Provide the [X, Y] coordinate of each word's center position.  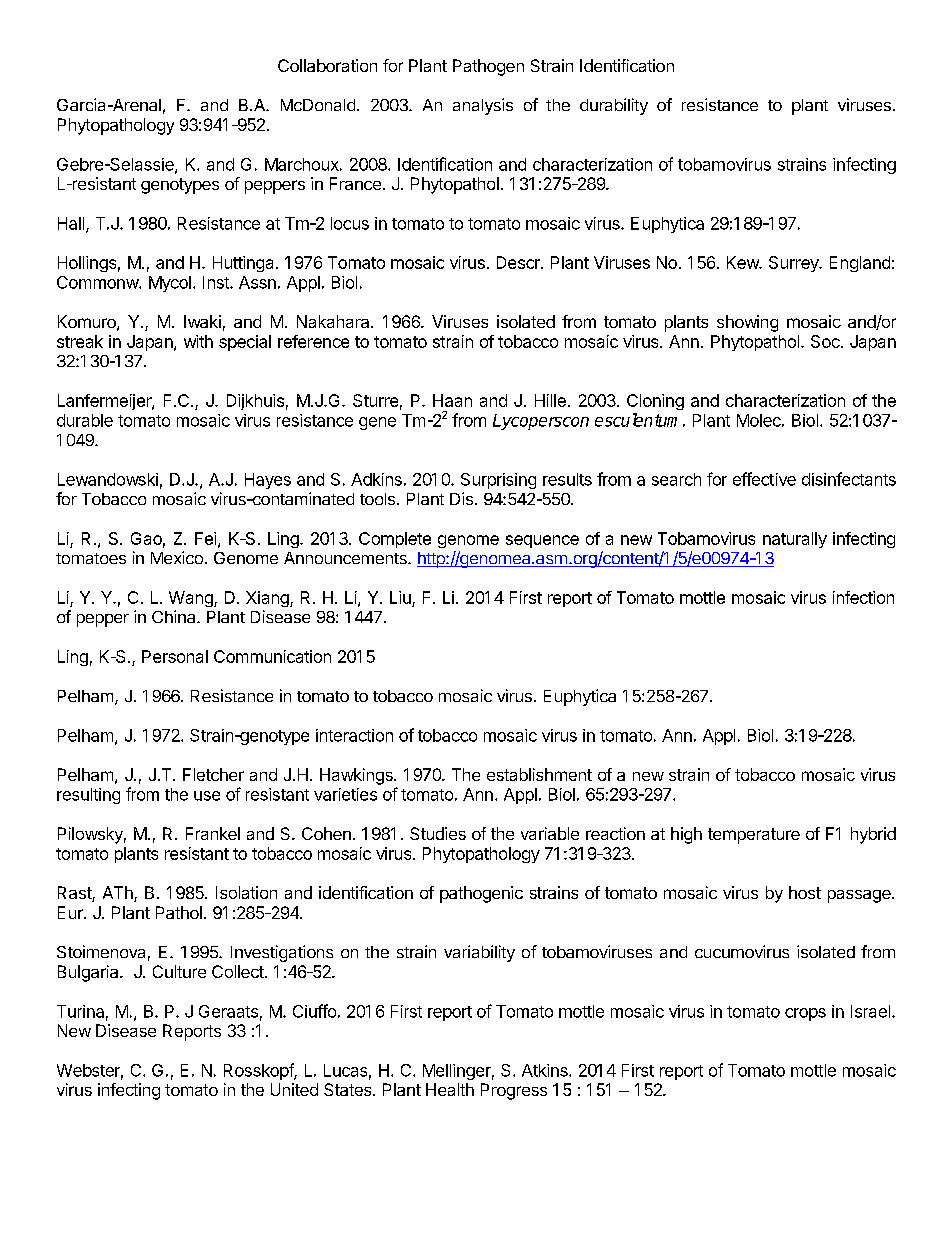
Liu [400, 597]
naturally [795, 540]
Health [450, 1089]
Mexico [177, 557]
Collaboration [327, 65]
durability [614, 106]
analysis [483, 106]
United [294, 1089]
